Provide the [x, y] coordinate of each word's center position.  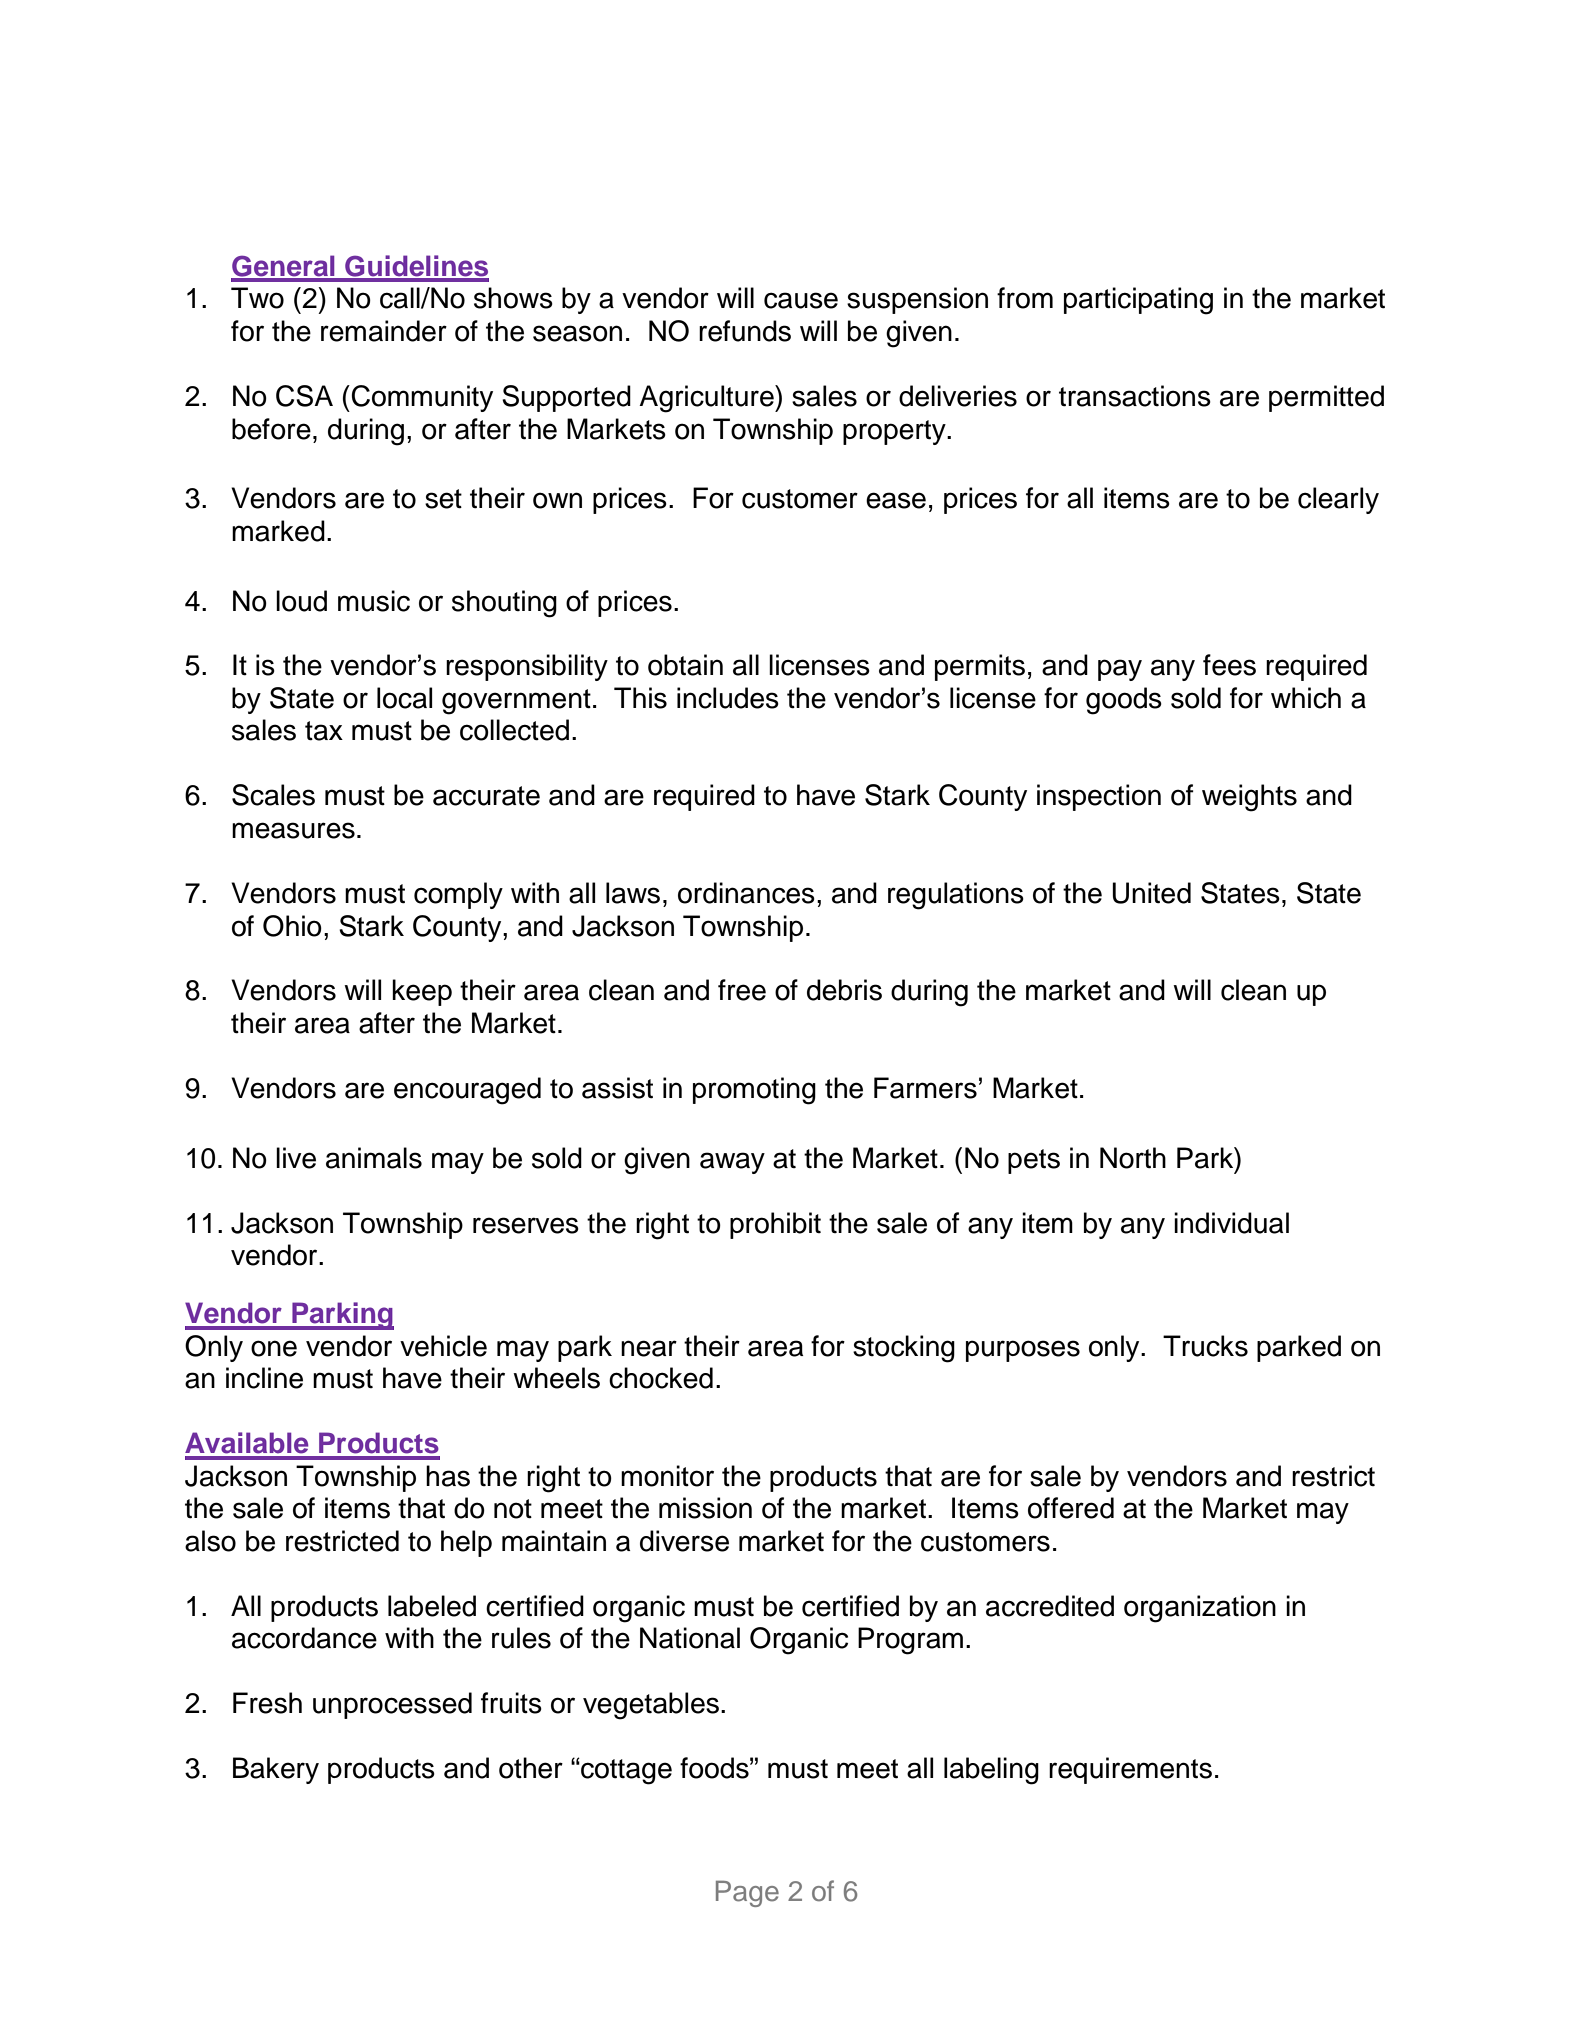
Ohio [292, 926]
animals [374, 1158]
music [374, 601]
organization [1200, 1609]
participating [1138, 301]
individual [1231, 1223]
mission [705, 1508]
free [742, 990]
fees [1229, 665]
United [1151, 893]
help [466, 1543]
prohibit [775, 1225]
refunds [745, 331]
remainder [384, 331]
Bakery [276, 1770]
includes [728, 698]
